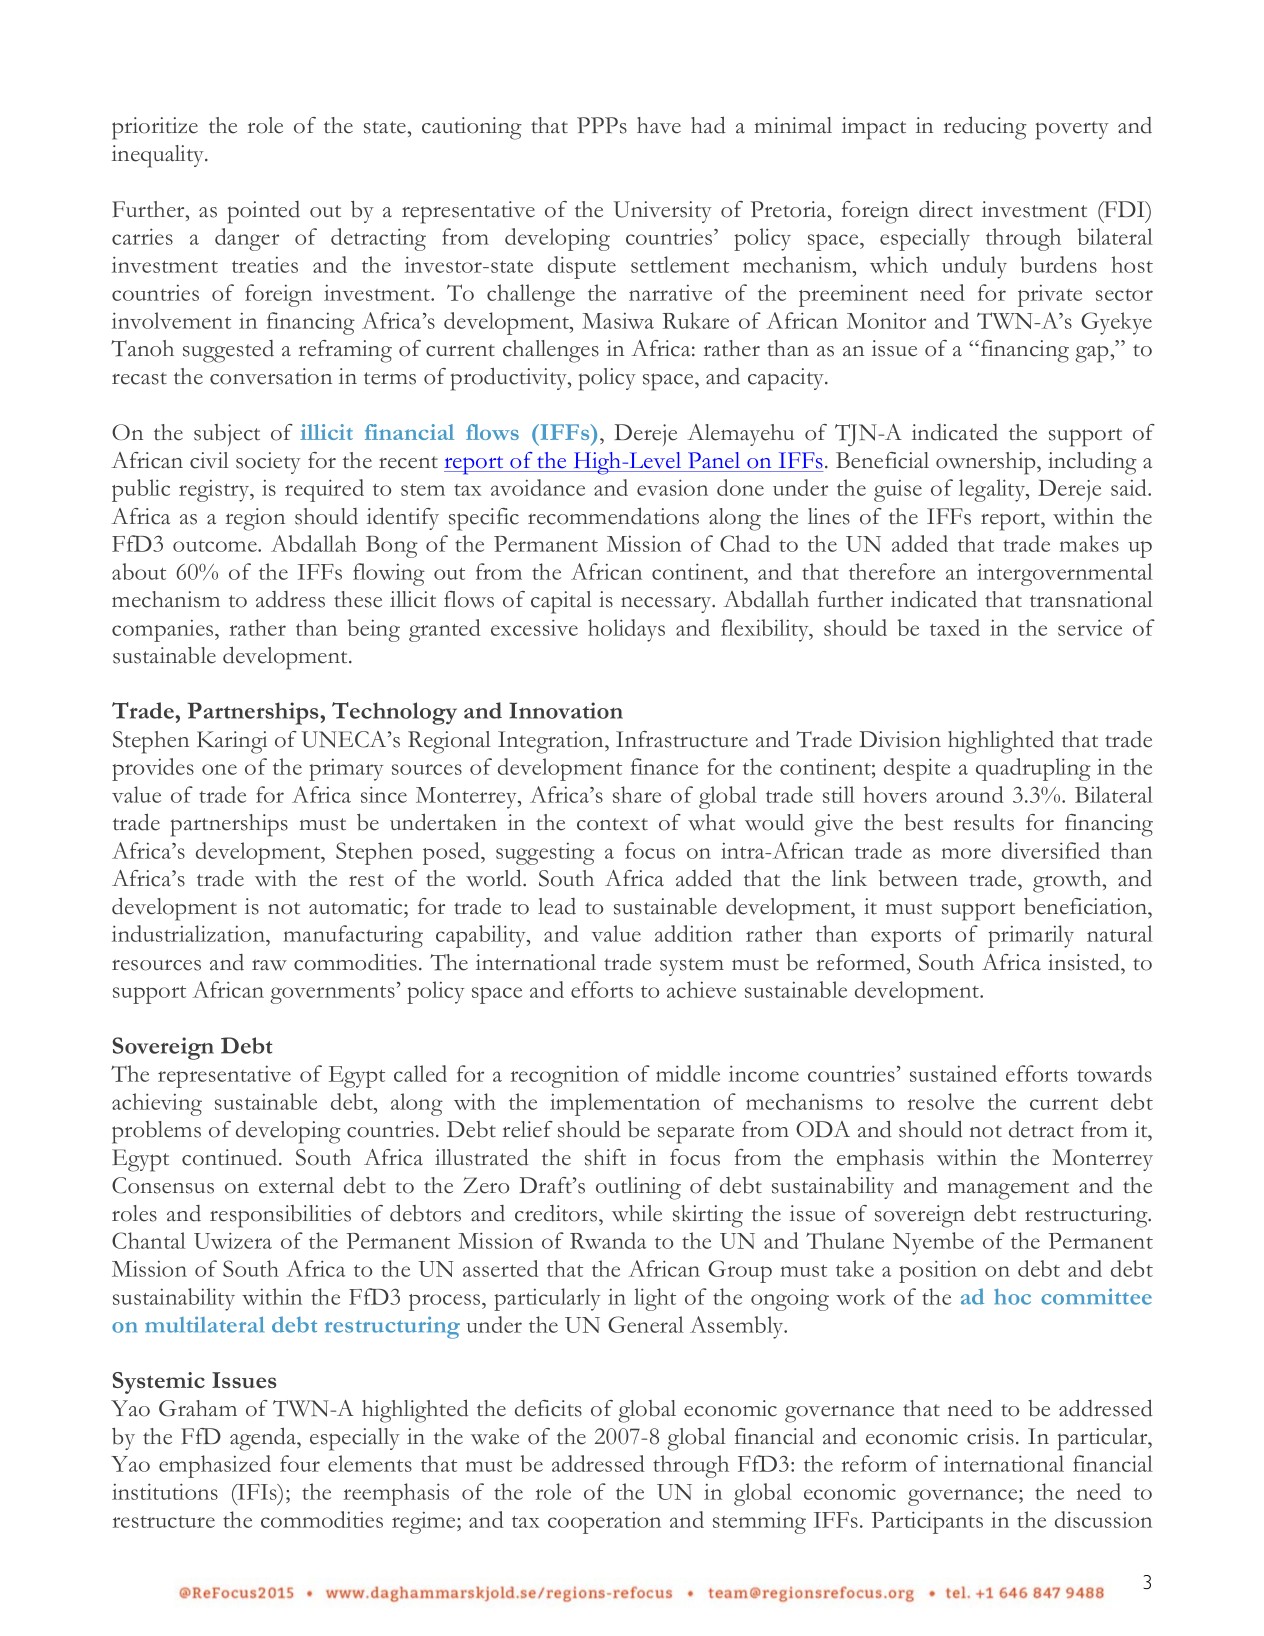 The height and width of the page is (1636, 1264). What do you see at coordinates (264, 212) in the page?
I see `pointed` at bounding box center [264, 212].
